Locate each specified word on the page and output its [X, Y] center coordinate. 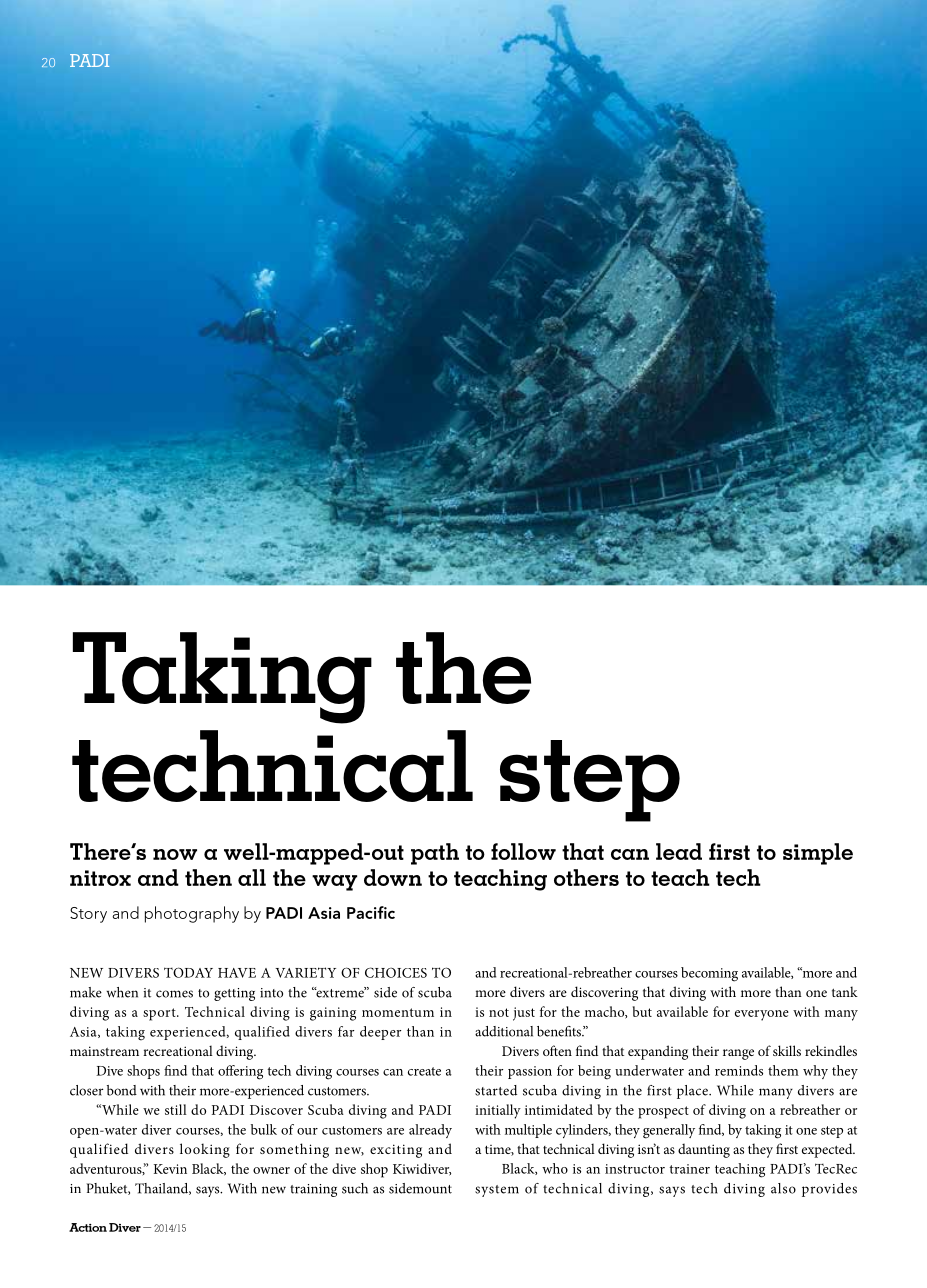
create [424, 1071]
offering [240, 1072]
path [435, 854]
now [175, 854]
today [188, 972]
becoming [709, 974]
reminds [739, 1070]
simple [818, 854]
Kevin [170, 1169]
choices [396, 972]
